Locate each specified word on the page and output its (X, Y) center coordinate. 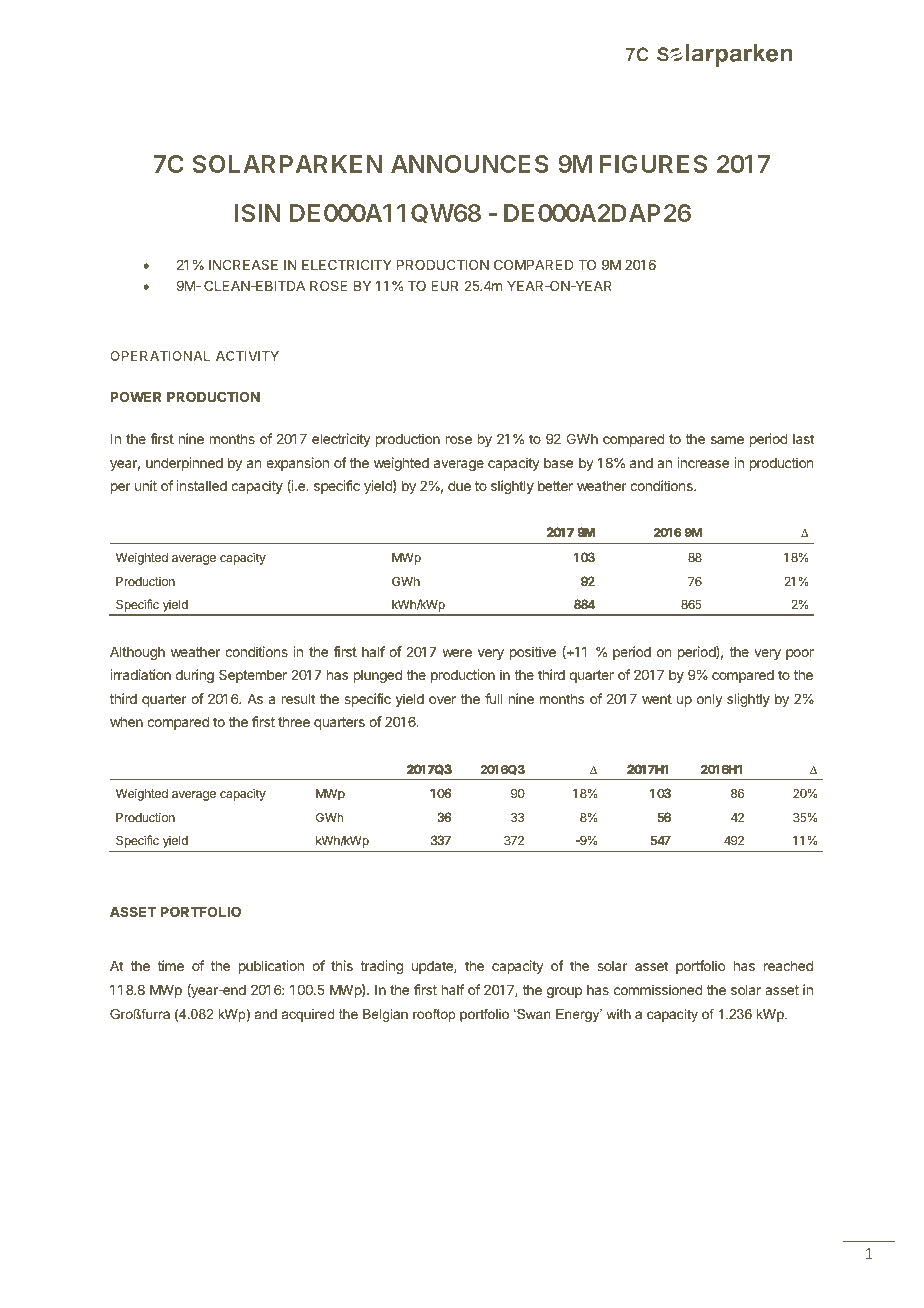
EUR (444, 286)
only (710, 700)
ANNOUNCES (470, 164)
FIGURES (653, 164)
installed (201, 485)
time (171, 965)
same (727, 440)
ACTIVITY (247, 356)
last (803, 439)
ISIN (258, 213)
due (459, 486)
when (126, 722)
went (657, 699)
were (457, 653)
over (442, 700)
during (195, 676)
